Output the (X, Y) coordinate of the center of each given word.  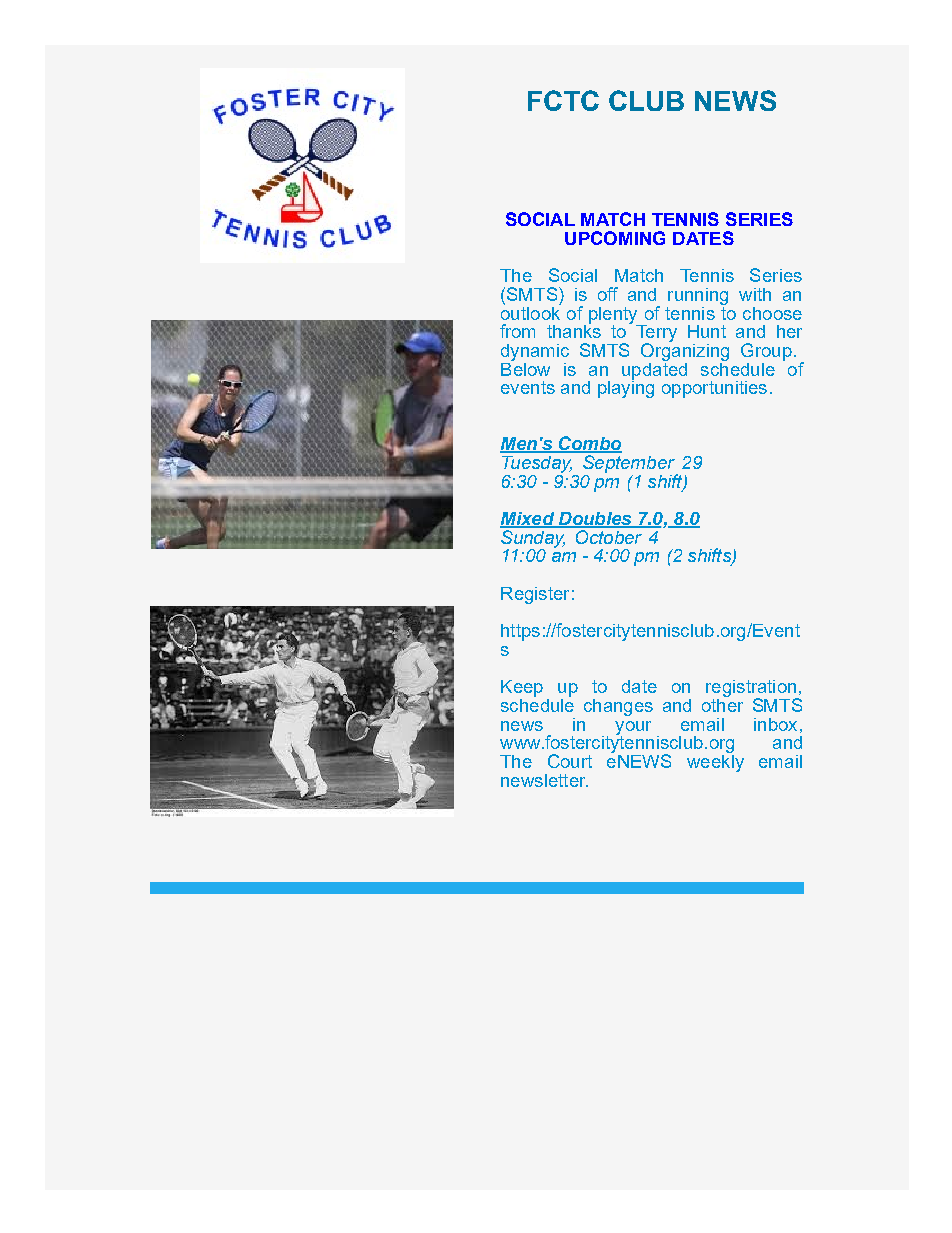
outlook (531, 311)
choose (772, 313)
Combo (589, 444)
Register (535, 595)
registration (752, 690)
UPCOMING (615, 238)
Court (570, 761)
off (608, 294)
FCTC (563, 100)
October (609, 535)
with (755, 294)
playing (626, 388)
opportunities (714, 389)
